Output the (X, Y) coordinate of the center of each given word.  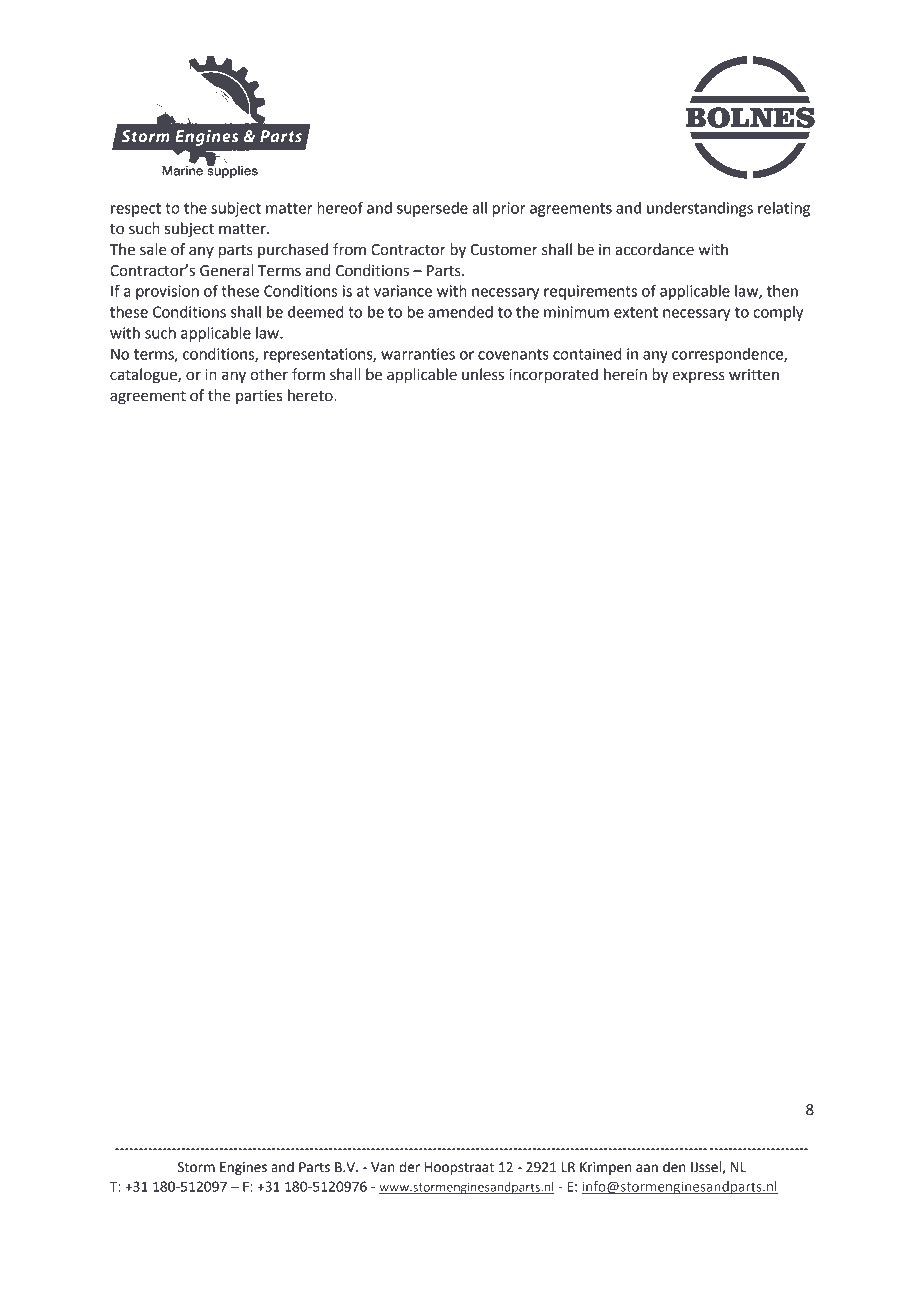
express (698, 377)
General (226, 270)
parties (259, 397)
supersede (432, 209)
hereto (311, 395)
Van (383, 1167)
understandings (700, 209)
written (754, 375)
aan (647, 1168)
